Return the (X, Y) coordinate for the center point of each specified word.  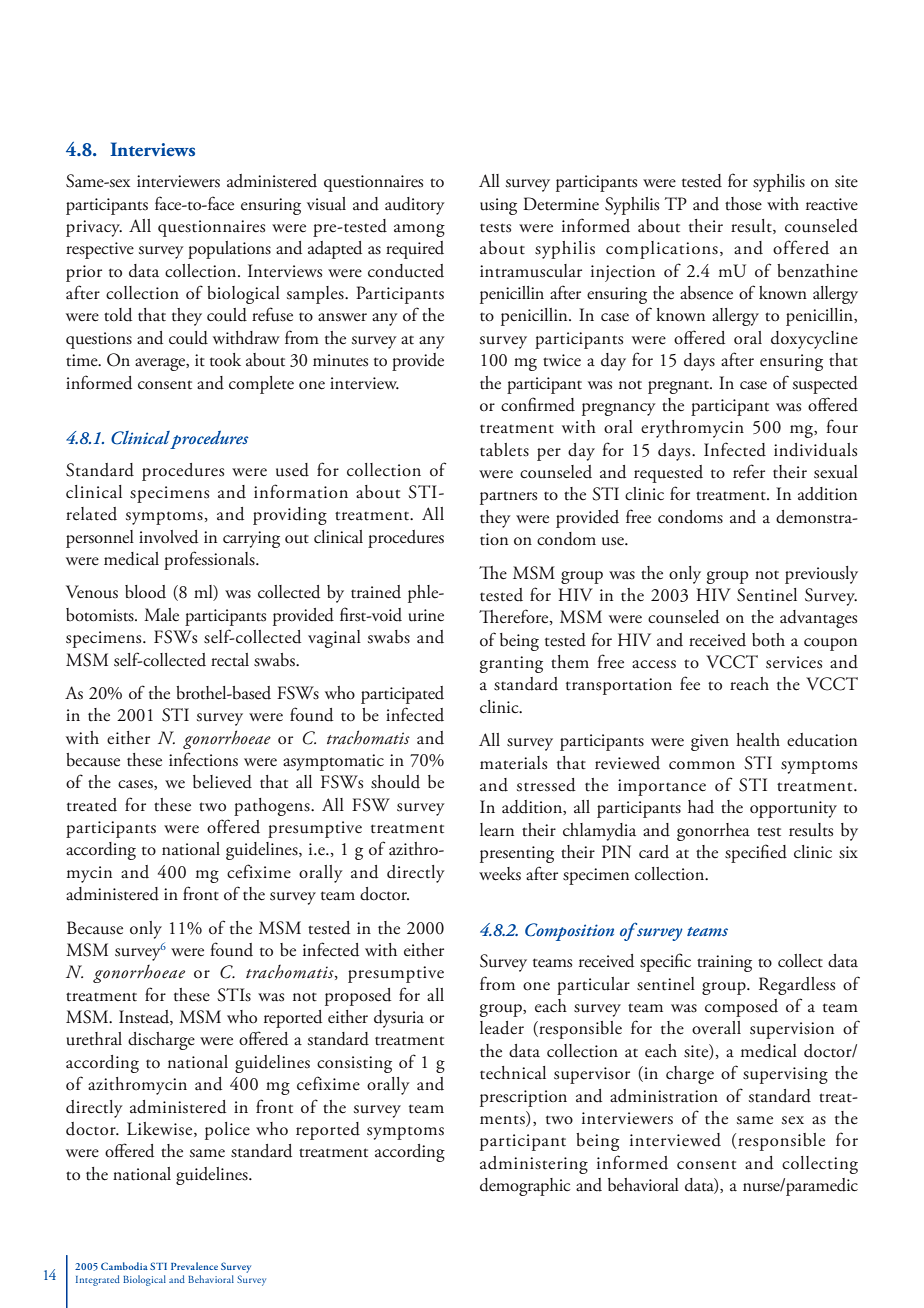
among (419, 230)
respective (100, 250)
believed (222, 782)
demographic (525, 1187)
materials (513, 763)
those (743, 204)
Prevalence (194, 1266)
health (758, 740)
